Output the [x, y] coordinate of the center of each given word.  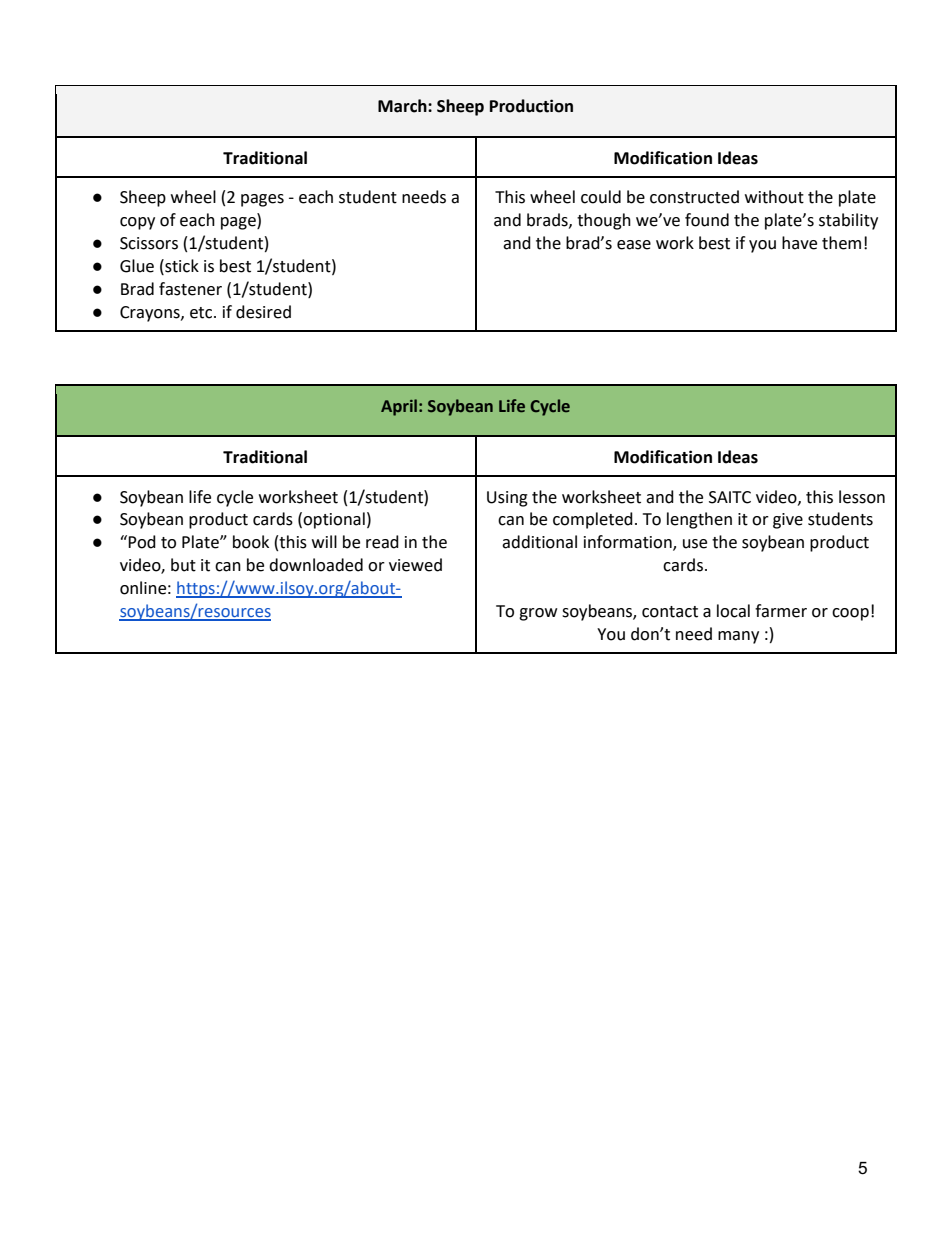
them [841, 243]
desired [263, 312]
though [604, 221]
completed [593, 520]
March [403, 106]
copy [137, 223]
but [183, 565]
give [788, 521]
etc [202, 313]
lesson [862, 497]
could [601, 197]
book [251, 542]
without [774, 197]
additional [539, 542]
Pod [142, 542]
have [799, 243]
